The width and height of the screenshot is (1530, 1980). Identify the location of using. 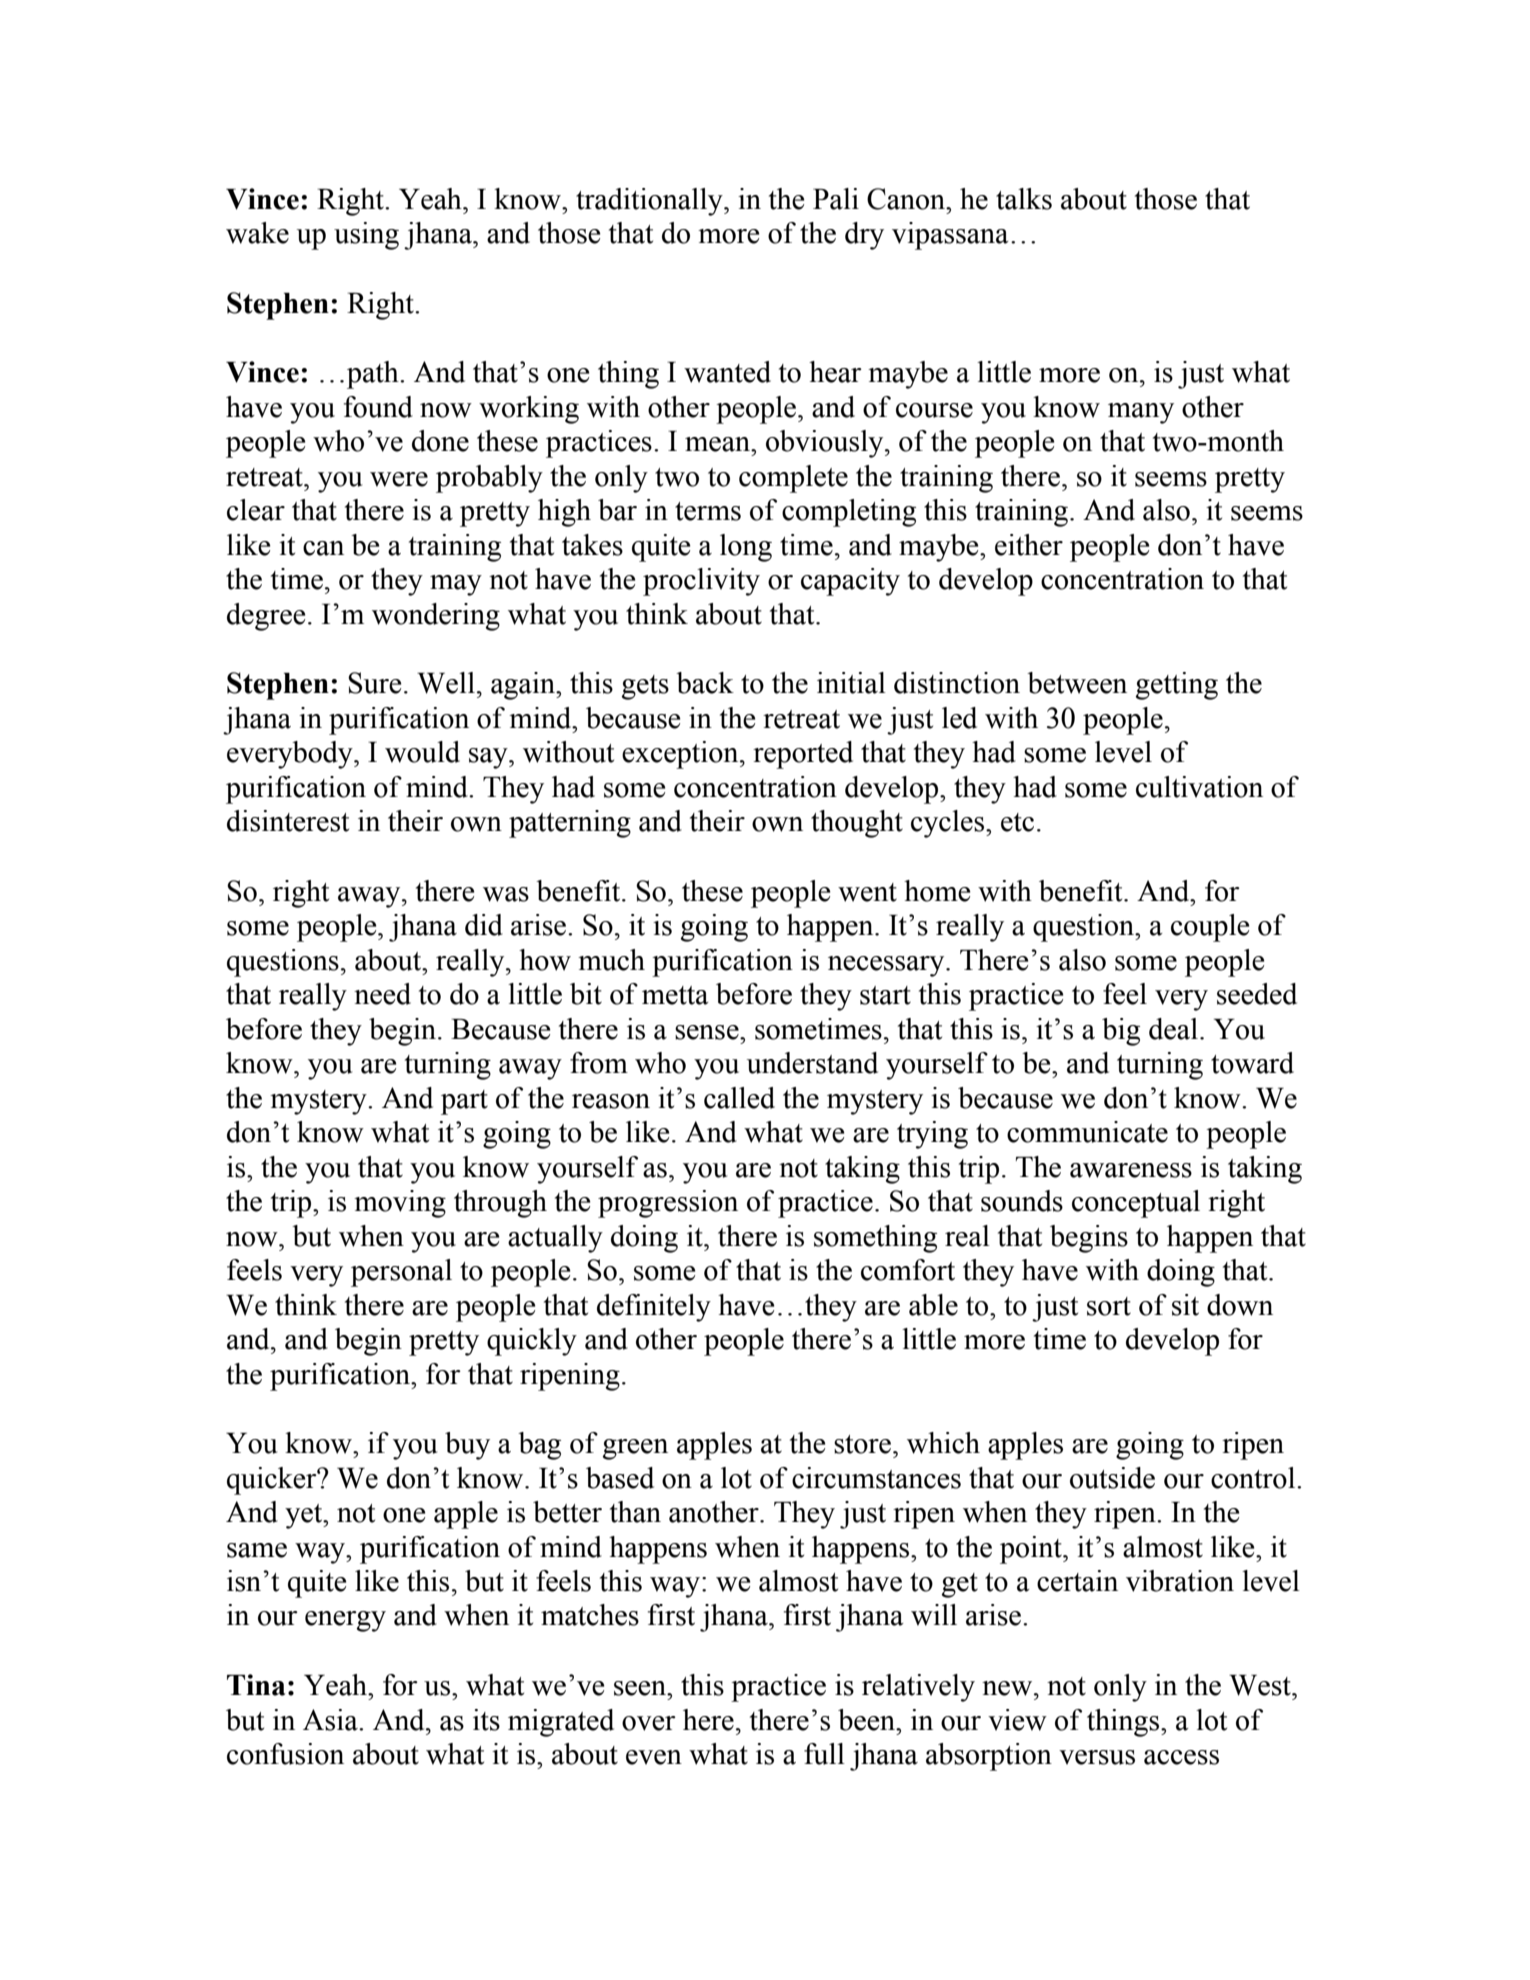
(366, 236).
